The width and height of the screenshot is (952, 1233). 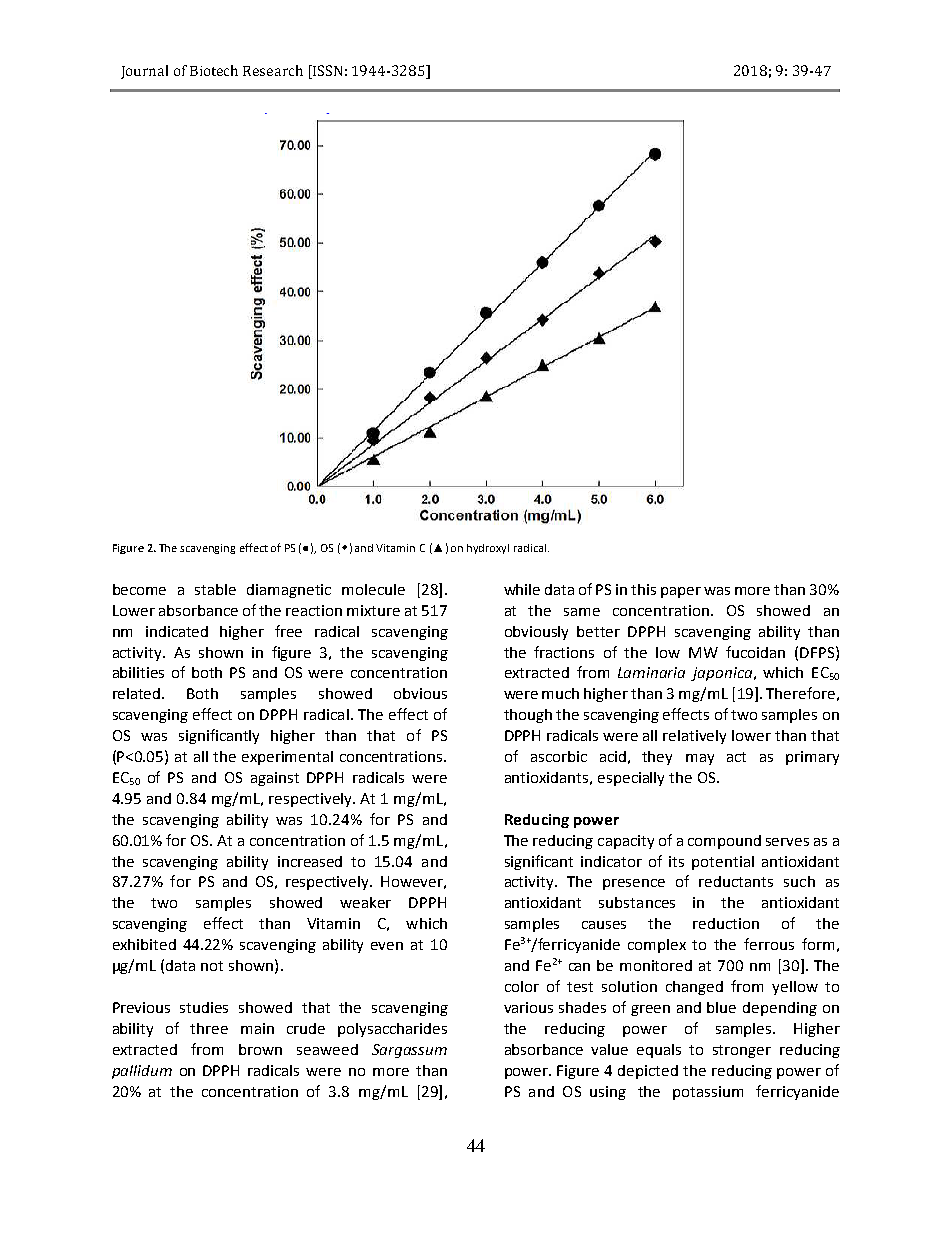 What do you see at coordinates (528, 1007) in the screenshot?
I see `various` at bounding box center [528, 1007].
